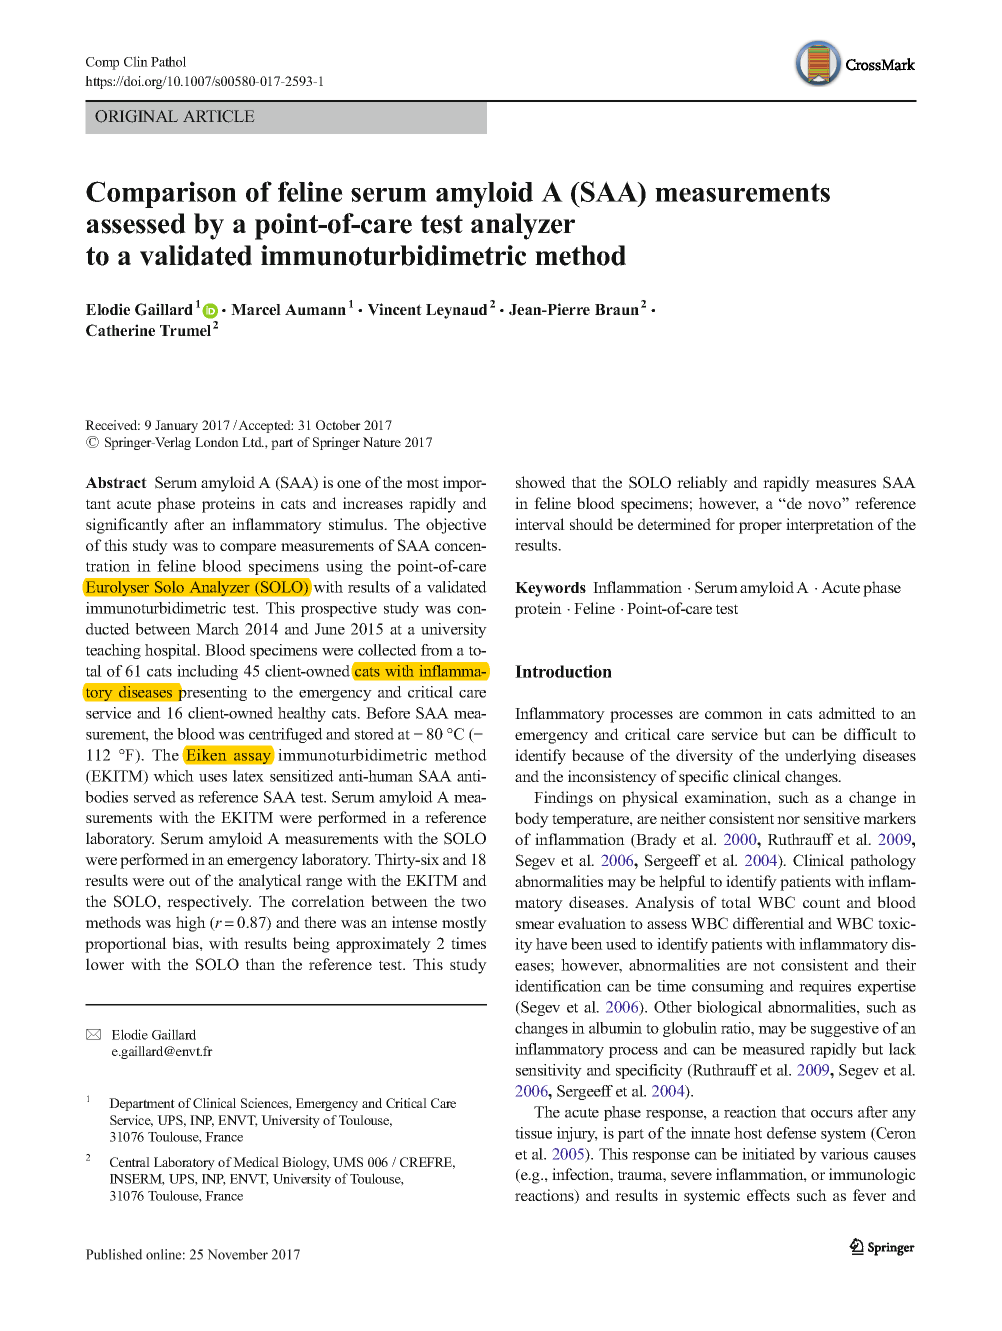 This document has width=1002, height=1331. What do you see at coordinates (395, 309) in the document?
I see `Vincent` at bounding box center [395, 309].
